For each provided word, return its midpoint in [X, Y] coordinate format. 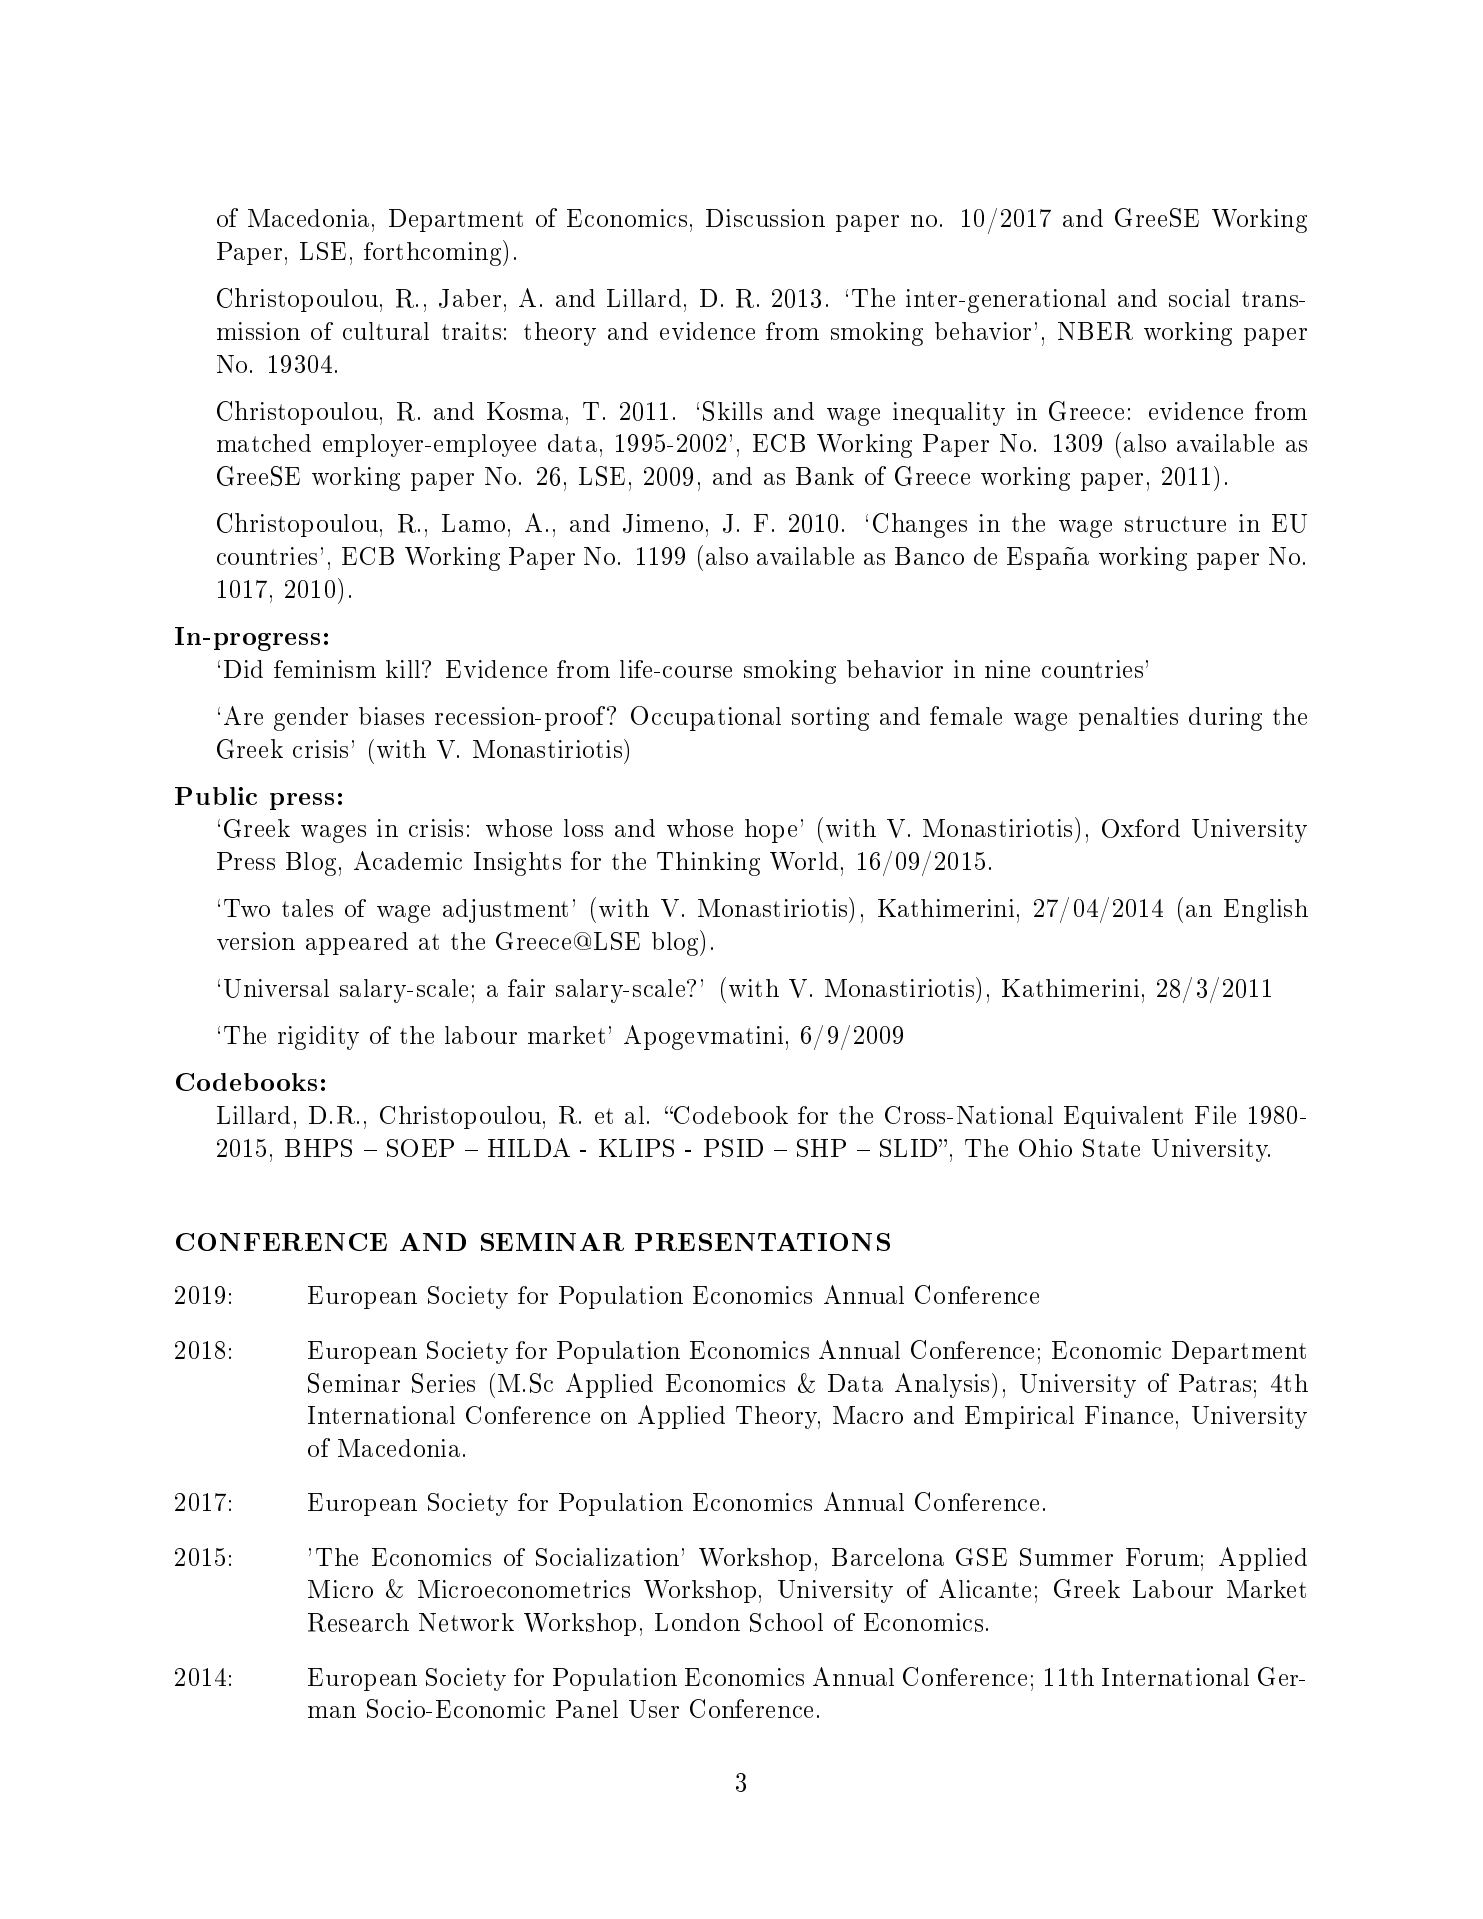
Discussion [765, 218]
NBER [1095, 331]
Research [358, 1622]
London [697, 1622]
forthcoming [434, 253]
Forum [1162, 1557]
